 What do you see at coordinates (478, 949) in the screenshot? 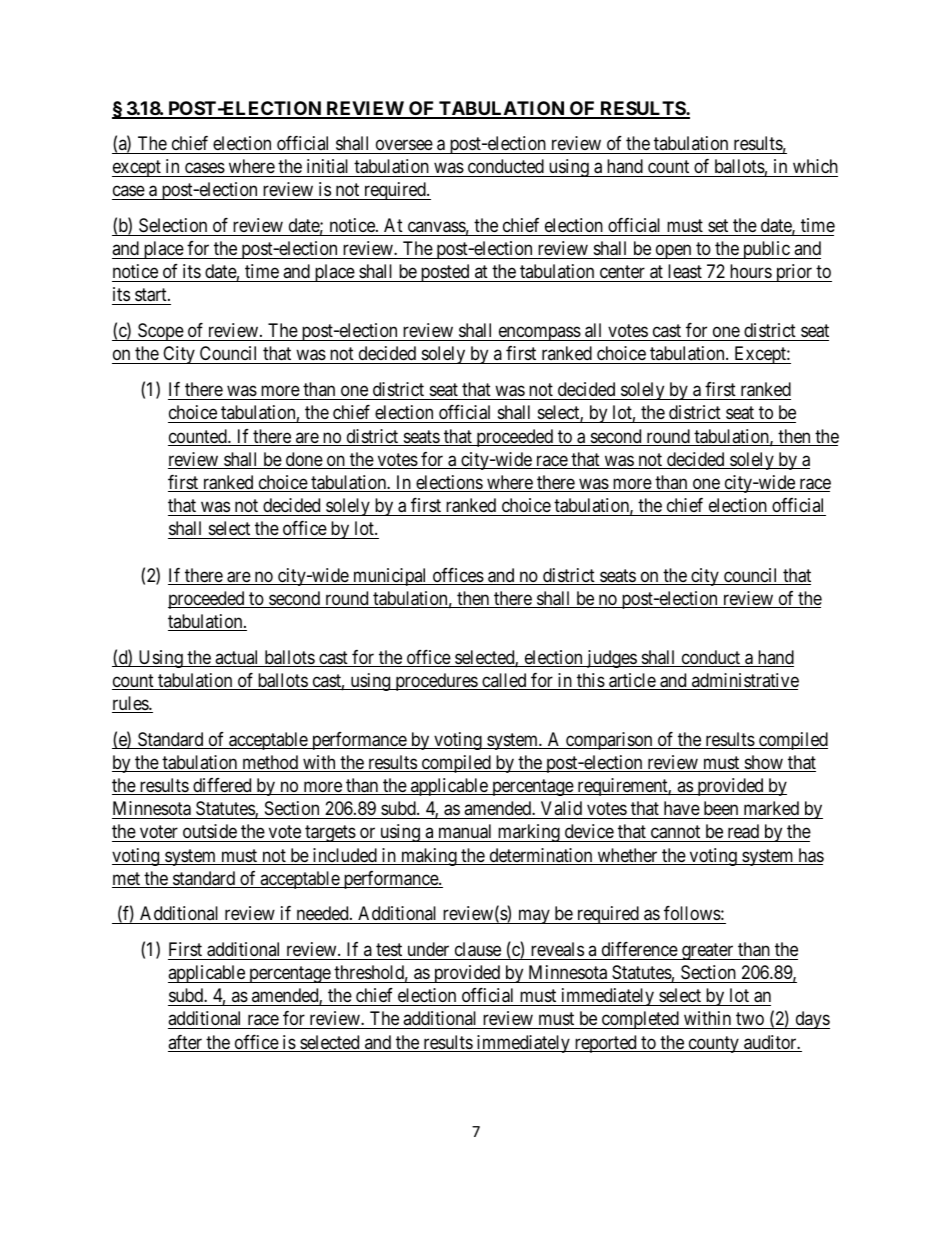
I see `clause` at bounding box center [478, 949].
